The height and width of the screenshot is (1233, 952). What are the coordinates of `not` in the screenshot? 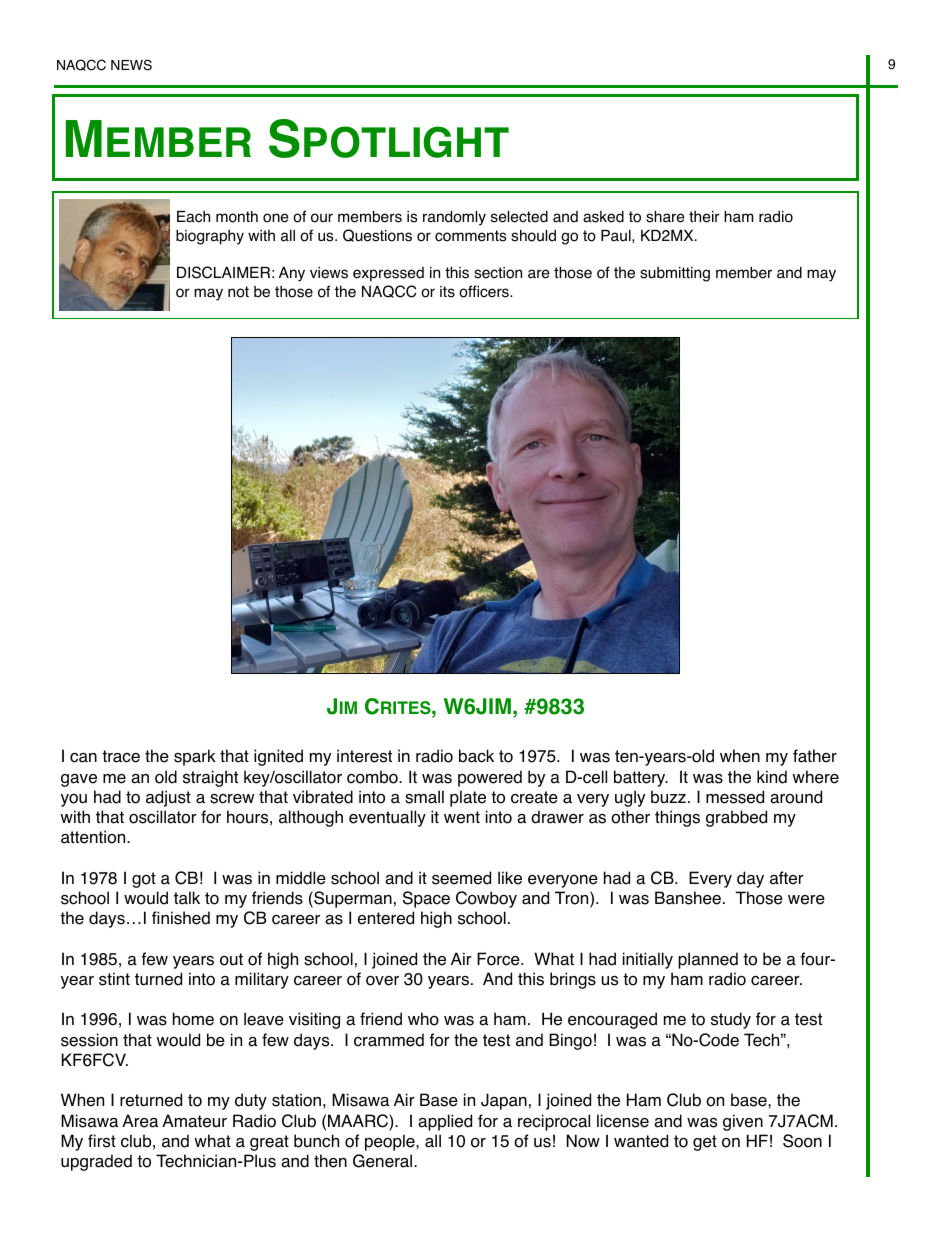 It's located at (238, 292).
